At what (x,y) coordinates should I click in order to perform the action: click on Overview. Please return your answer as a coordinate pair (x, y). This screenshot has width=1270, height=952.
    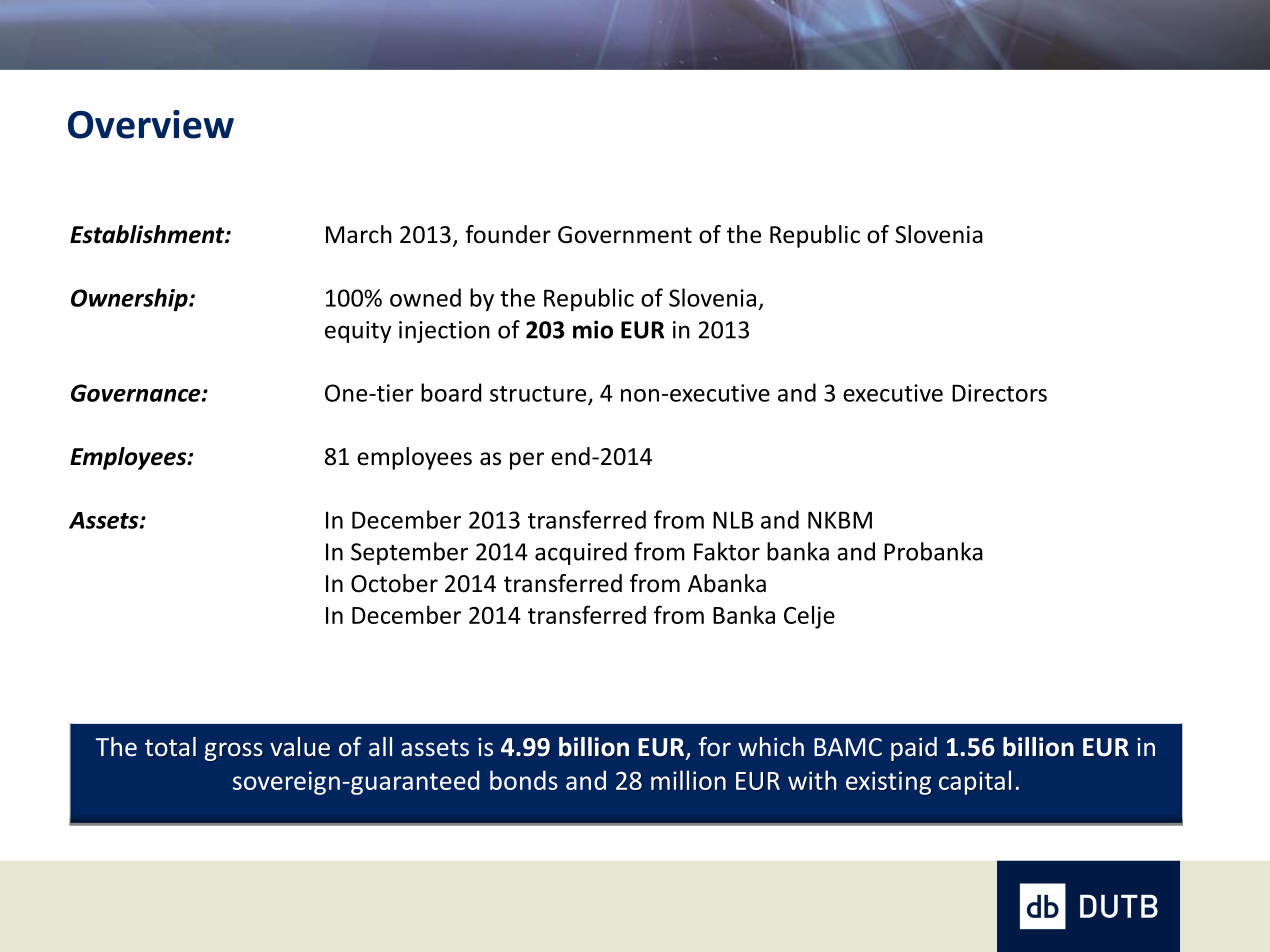
    Looking at the image, I should click on (151, 124).
